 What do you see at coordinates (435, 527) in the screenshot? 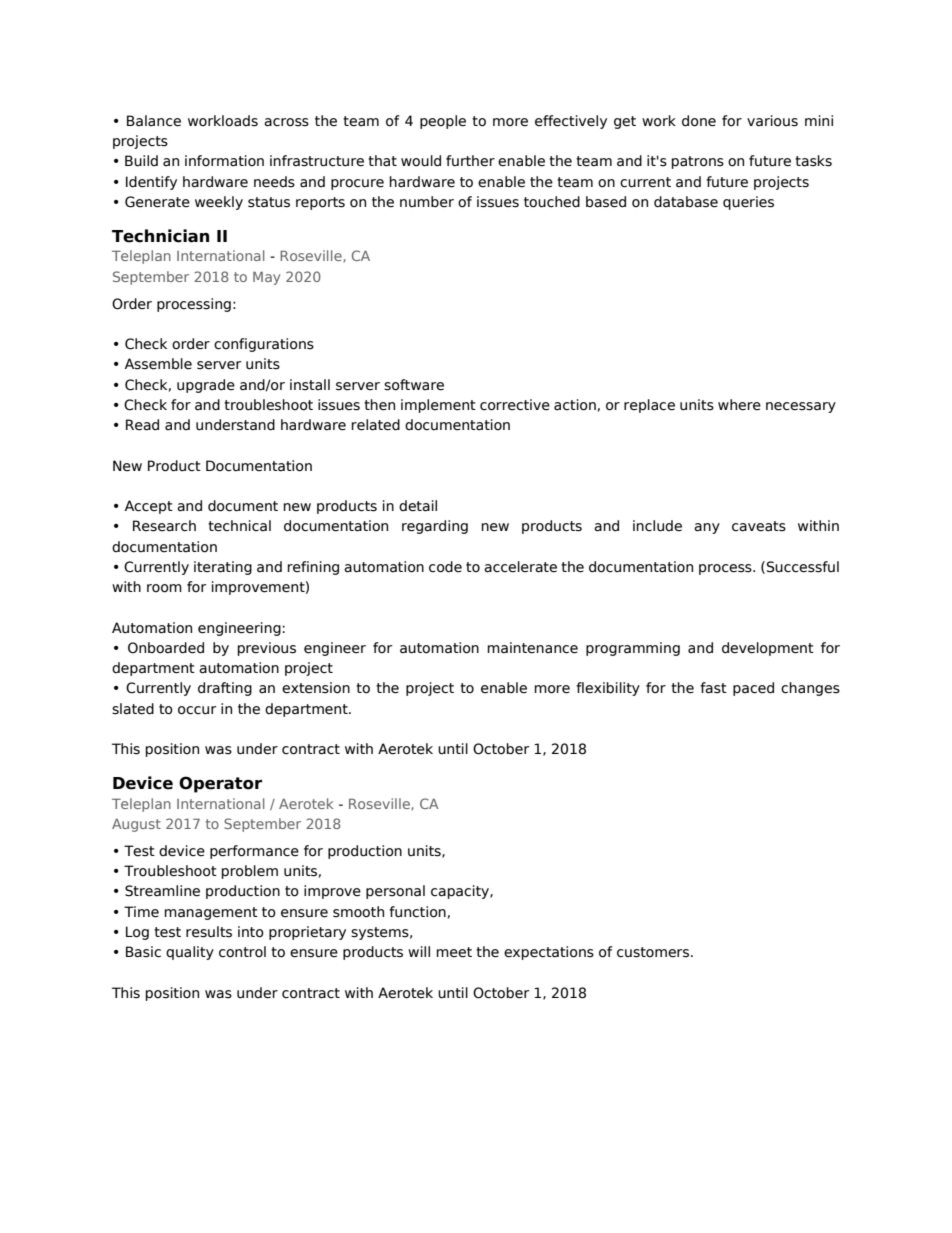
I see `regarding` at bounding box center [435, 527].
